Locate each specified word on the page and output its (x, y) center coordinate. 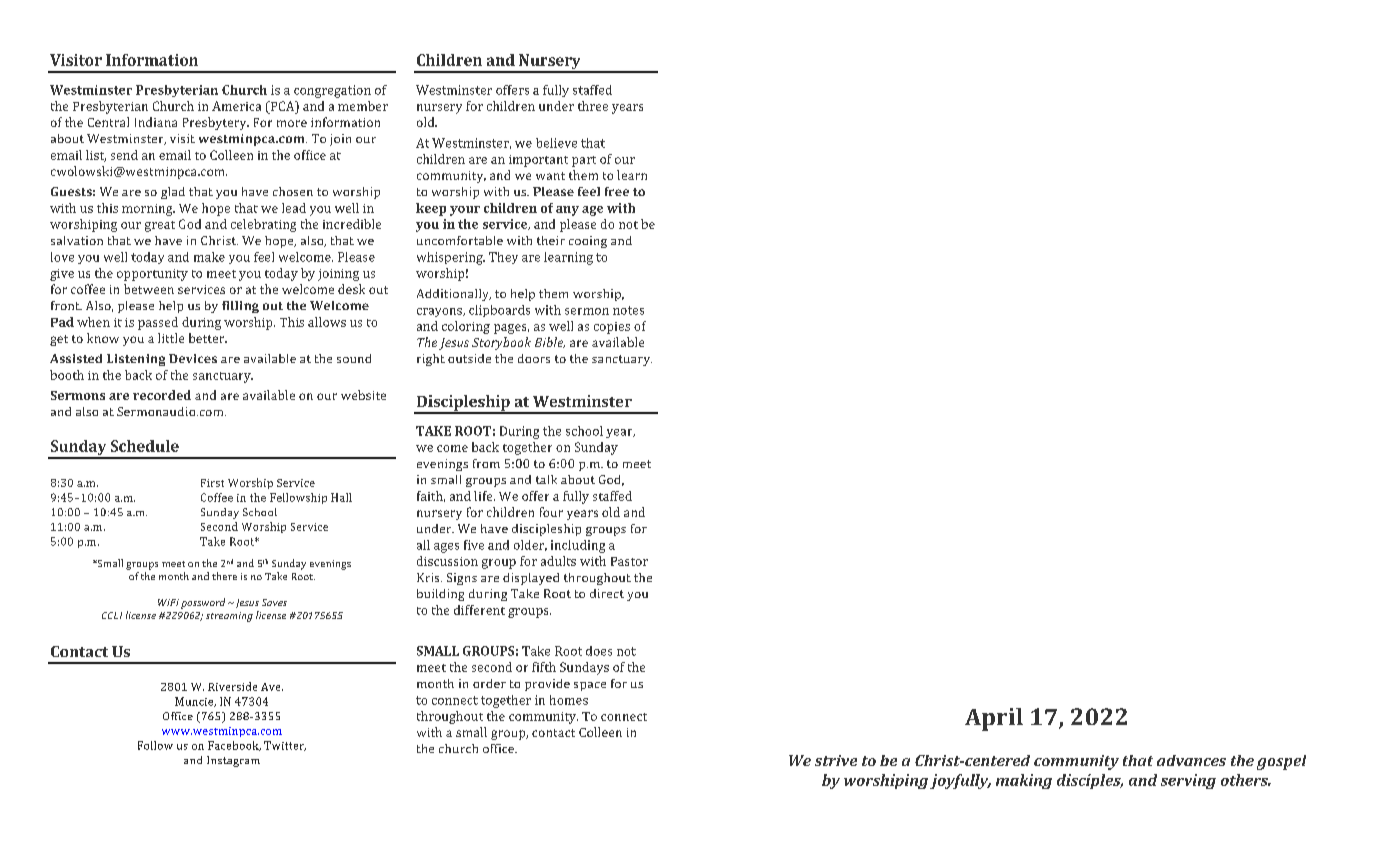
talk (546, 479)
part (584, 161)
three (593, 106)
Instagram (233, 761)
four (551, 512)
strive (836, 760)
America (236, 106)
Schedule (145, 446)
